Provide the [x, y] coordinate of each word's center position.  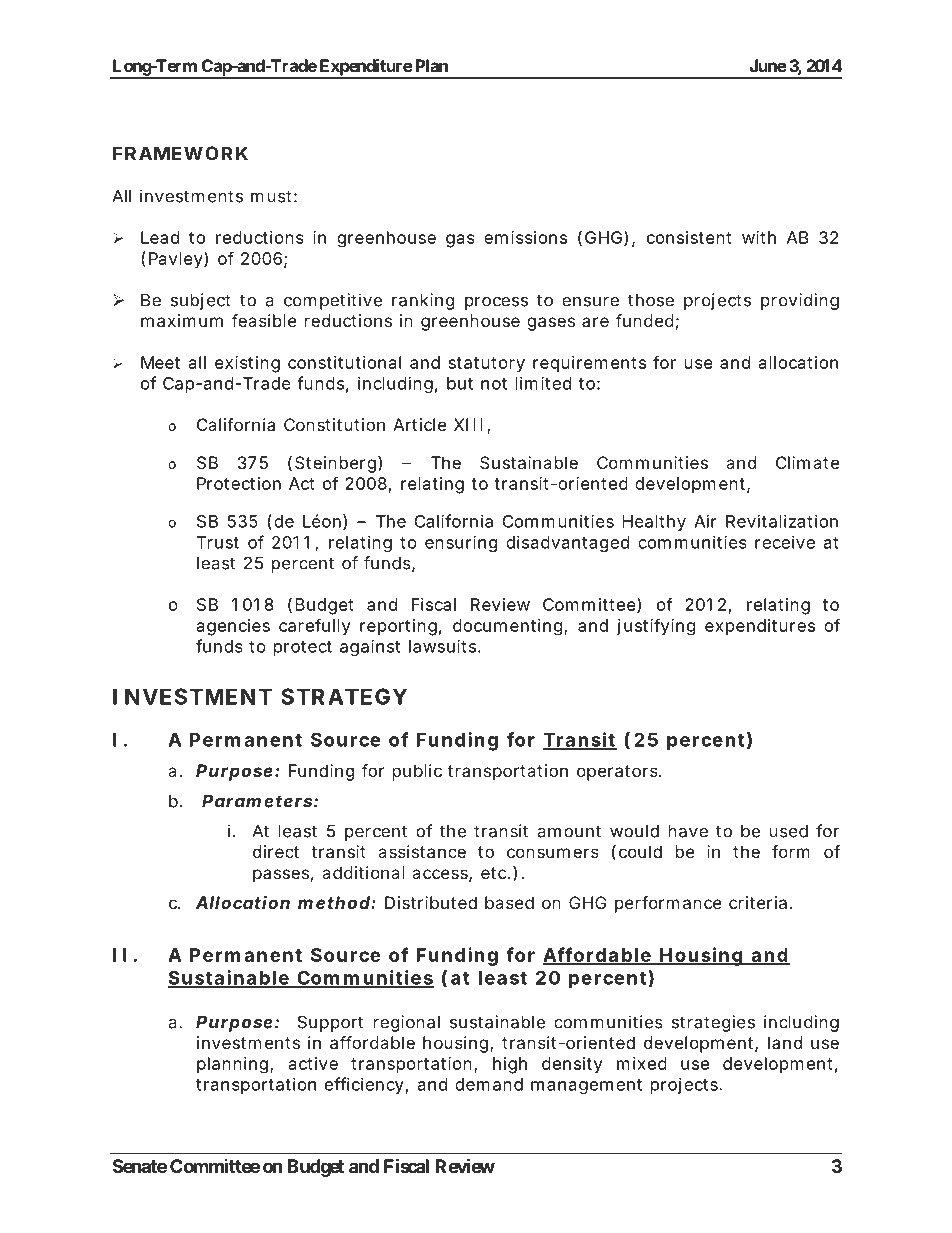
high [510, 1065]
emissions [525, 237]
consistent [689, 237]
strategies [713, 1023]
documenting [509, 627]
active [313, 1063]
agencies [233, 627]
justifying [656, 627]
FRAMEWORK [180, 153]
